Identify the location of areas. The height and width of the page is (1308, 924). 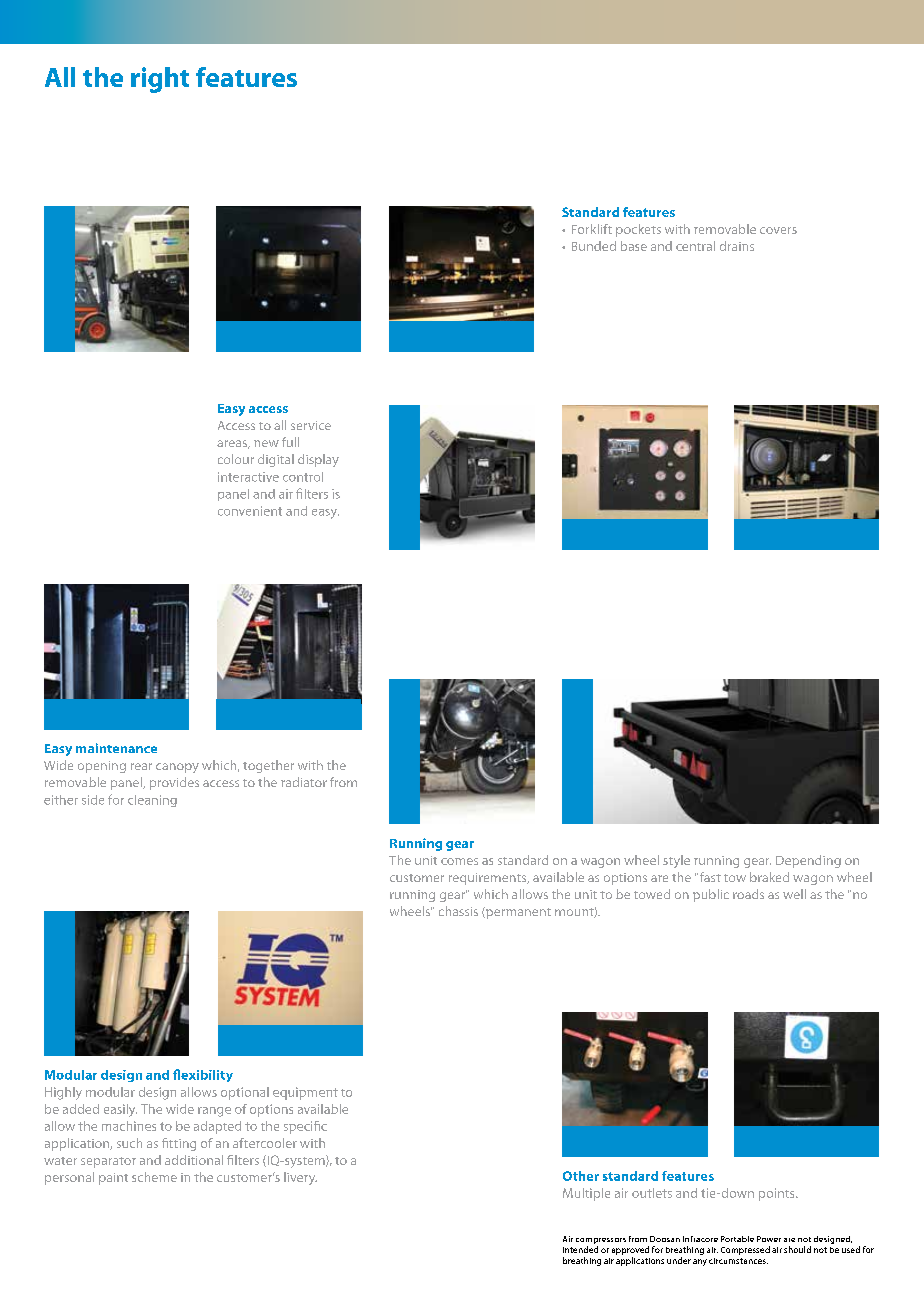
(233, 444).
